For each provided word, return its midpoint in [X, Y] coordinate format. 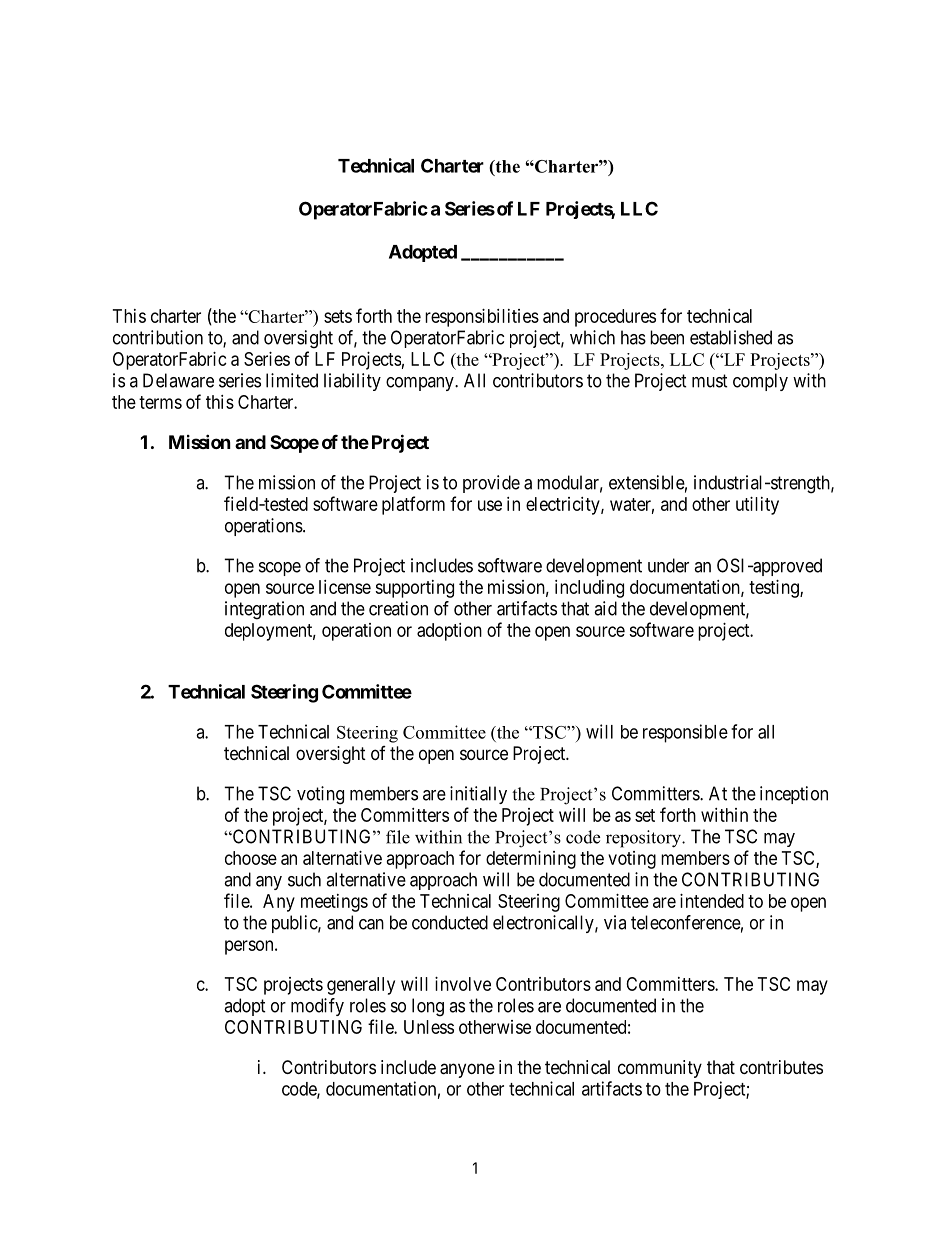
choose [251, 858]
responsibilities [482, 318]
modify [317, 1007]
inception [794, 795]
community [660, 1069]
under [668, 565]
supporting [414, 589]
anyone [467, 1070]
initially [478, 795]
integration [264, 610]
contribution [158, 337]
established [731, 337]
